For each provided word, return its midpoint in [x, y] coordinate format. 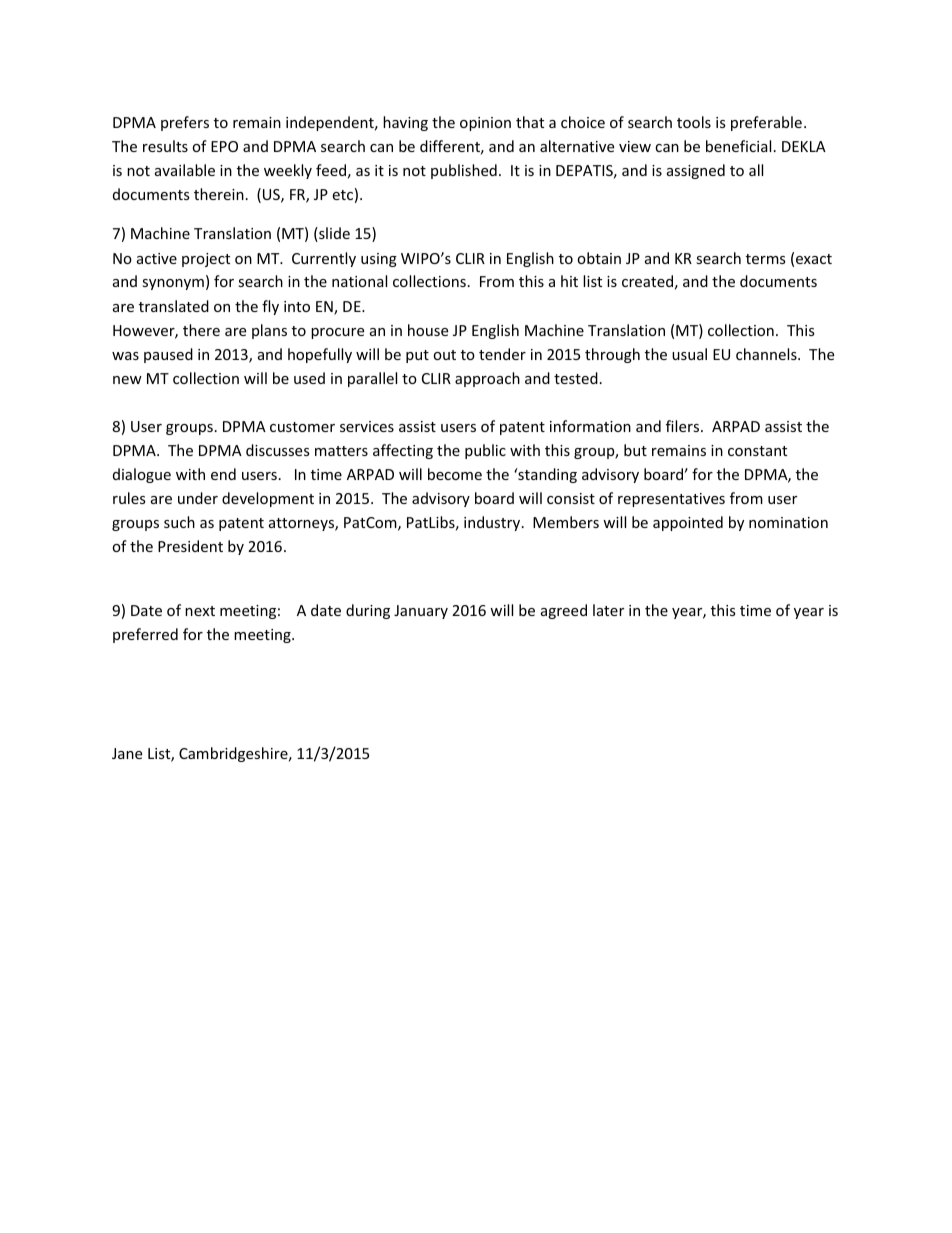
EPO [224, 146]
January [421, 612]
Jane [127, 753]
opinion [485, 124]
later [608, 610]
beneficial [738, 146]
